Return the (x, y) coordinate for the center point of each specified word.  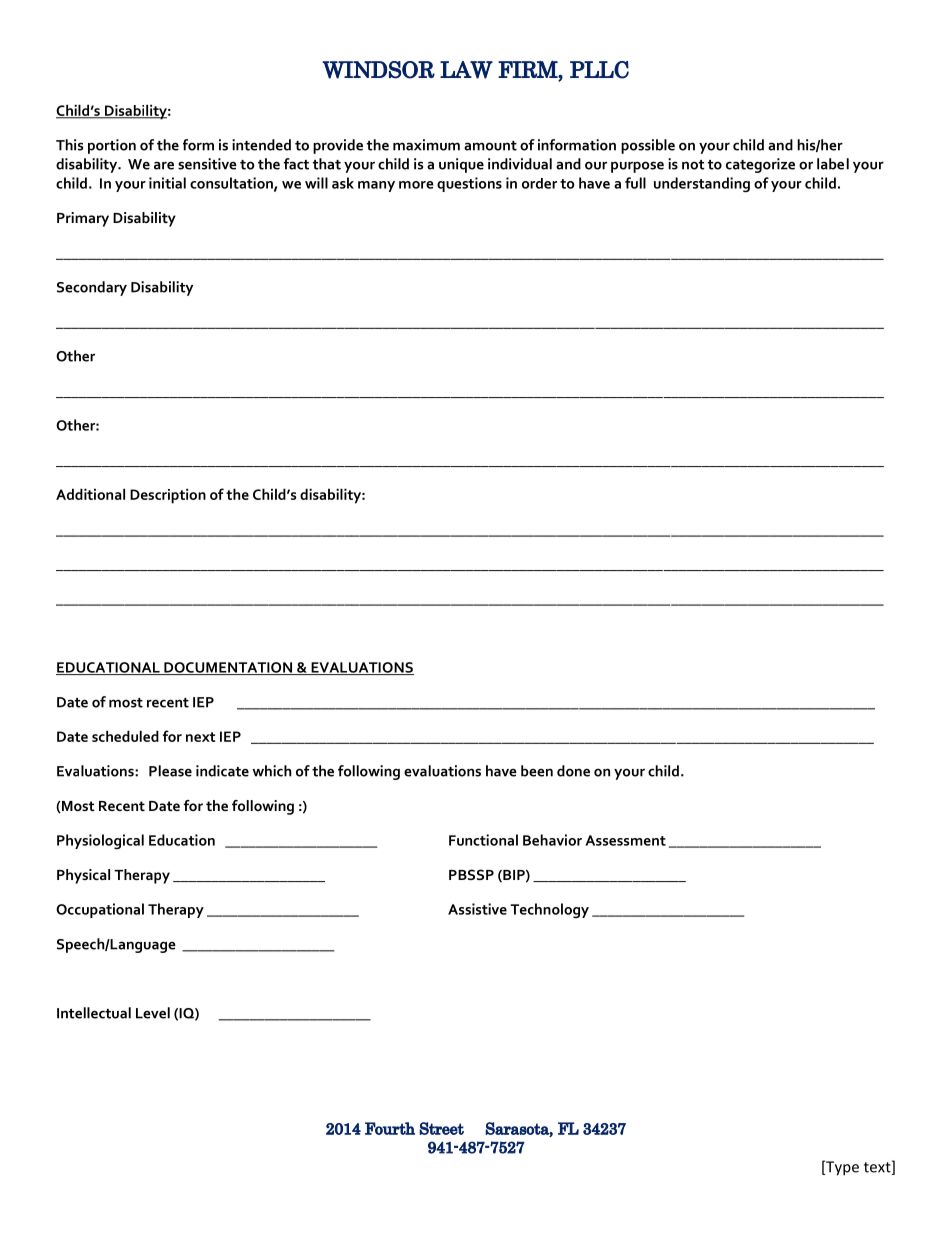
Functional (483, 840)
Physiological (100, 842)
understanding (702, 185)
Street (441, 1128)
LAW (466, 70)
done (573, 771)
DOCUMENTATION (228, 668)
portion (112, 146)
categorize (760, 165)
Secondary (92, 288)
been (537, 771)
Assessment (625, 840)
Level (153, 1013)
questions (469, 184)
